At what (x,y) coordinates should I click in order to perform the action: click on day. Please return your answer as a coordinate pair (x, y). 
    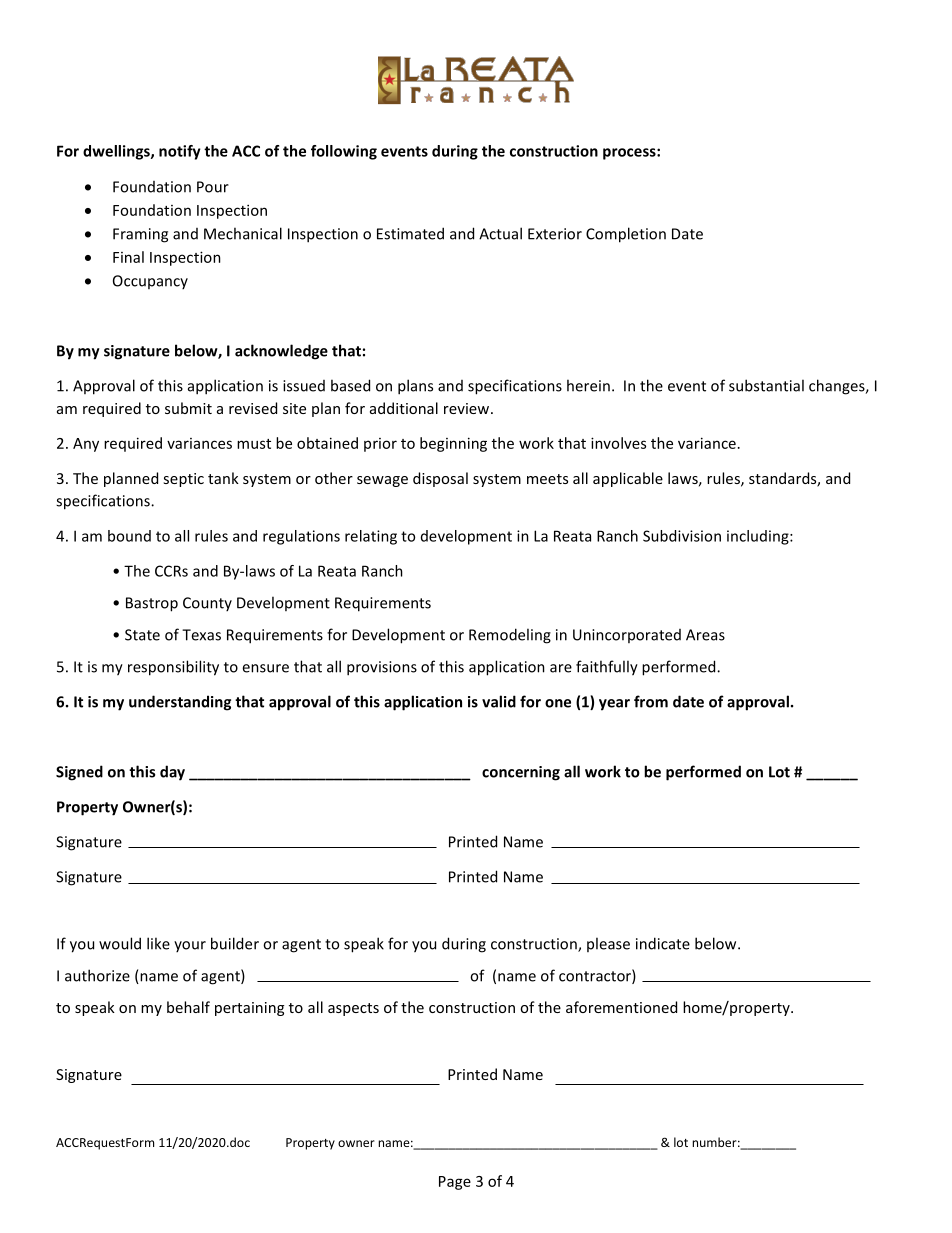
    Looking at the image, I should click on (172, 773).
